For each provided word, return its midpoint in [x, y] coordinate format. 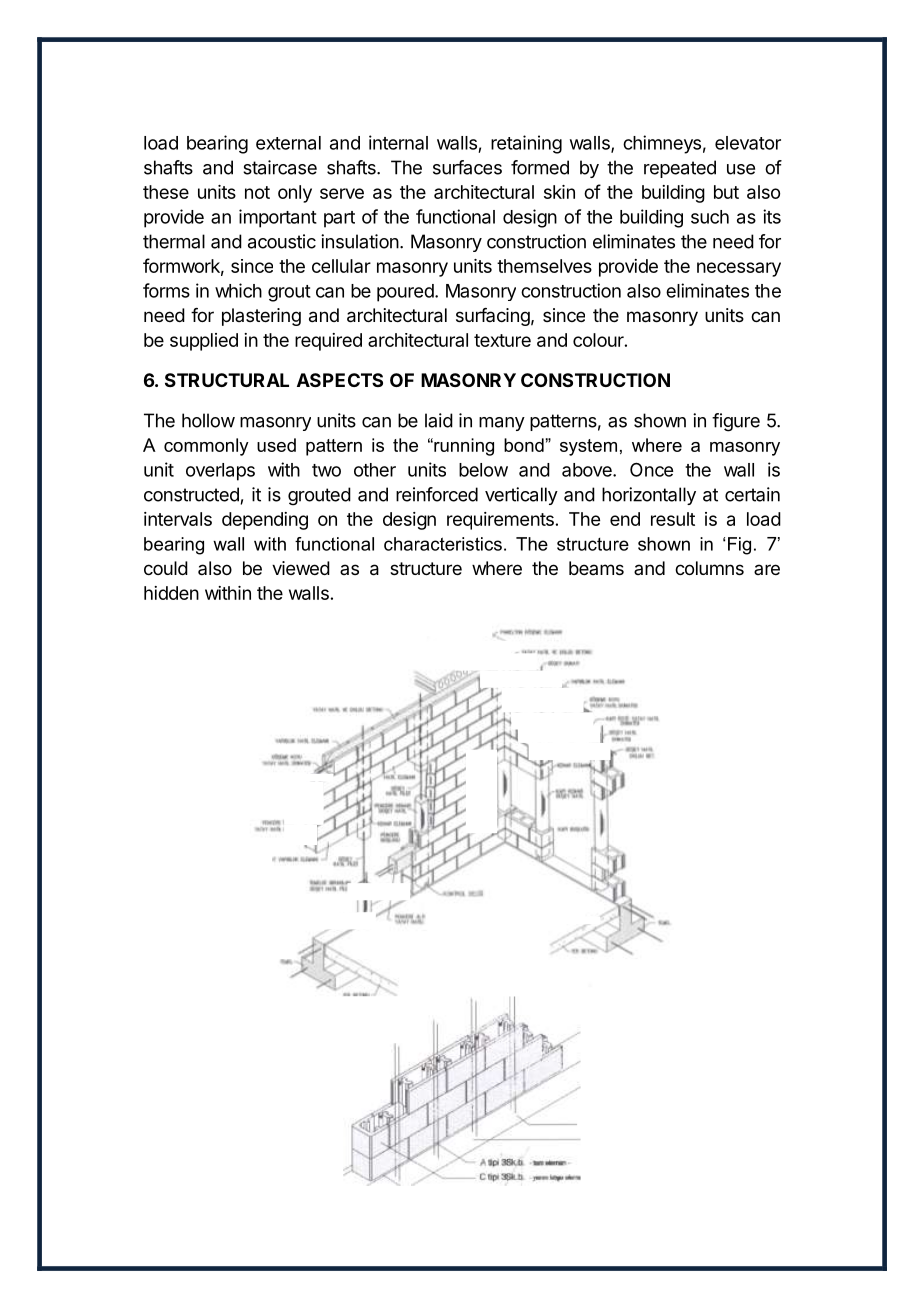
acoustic [282, 241]
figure [736, 422]
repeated [680, 169]
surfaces [467, 167]
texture [502, 340]
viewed [301, 568]
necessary [739, 269]
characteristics [443, 544]
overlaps [220, 472]
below [483, 470]
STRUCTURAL [227, 380]
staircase [280, 167]
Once [651, 469]
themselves [544, 266]
